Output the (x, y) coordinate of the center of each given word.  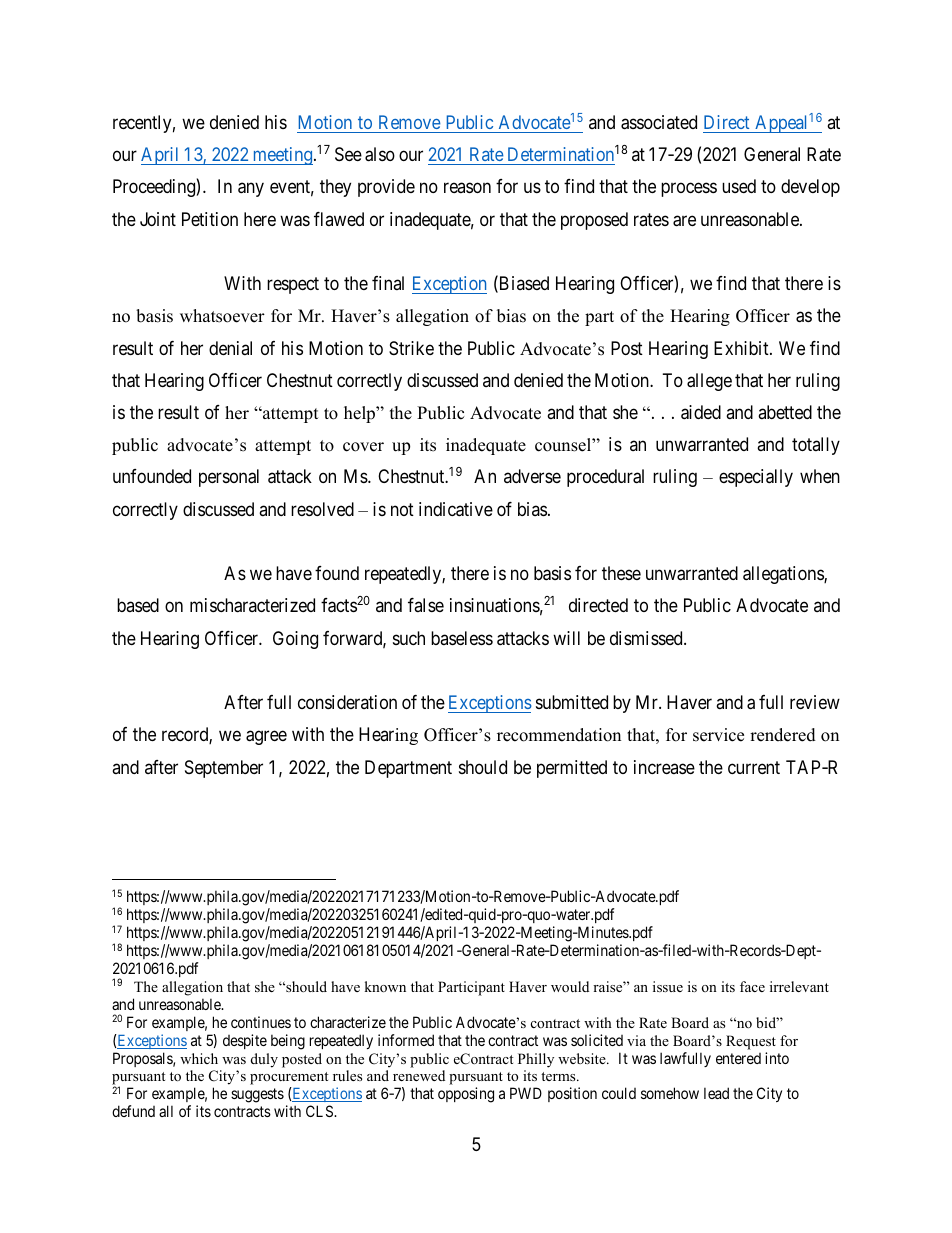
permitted (572, 769)
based (138, 605)
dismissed (647, 638)
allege (709, 382)
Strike (411, 348)
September (224, 769)
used (739, 186)
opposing (466, 1095)
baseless (462, 638)
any (251, 190)
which (199, 1058)
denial (230, 348)
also (380, 154)
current (754, 767)
